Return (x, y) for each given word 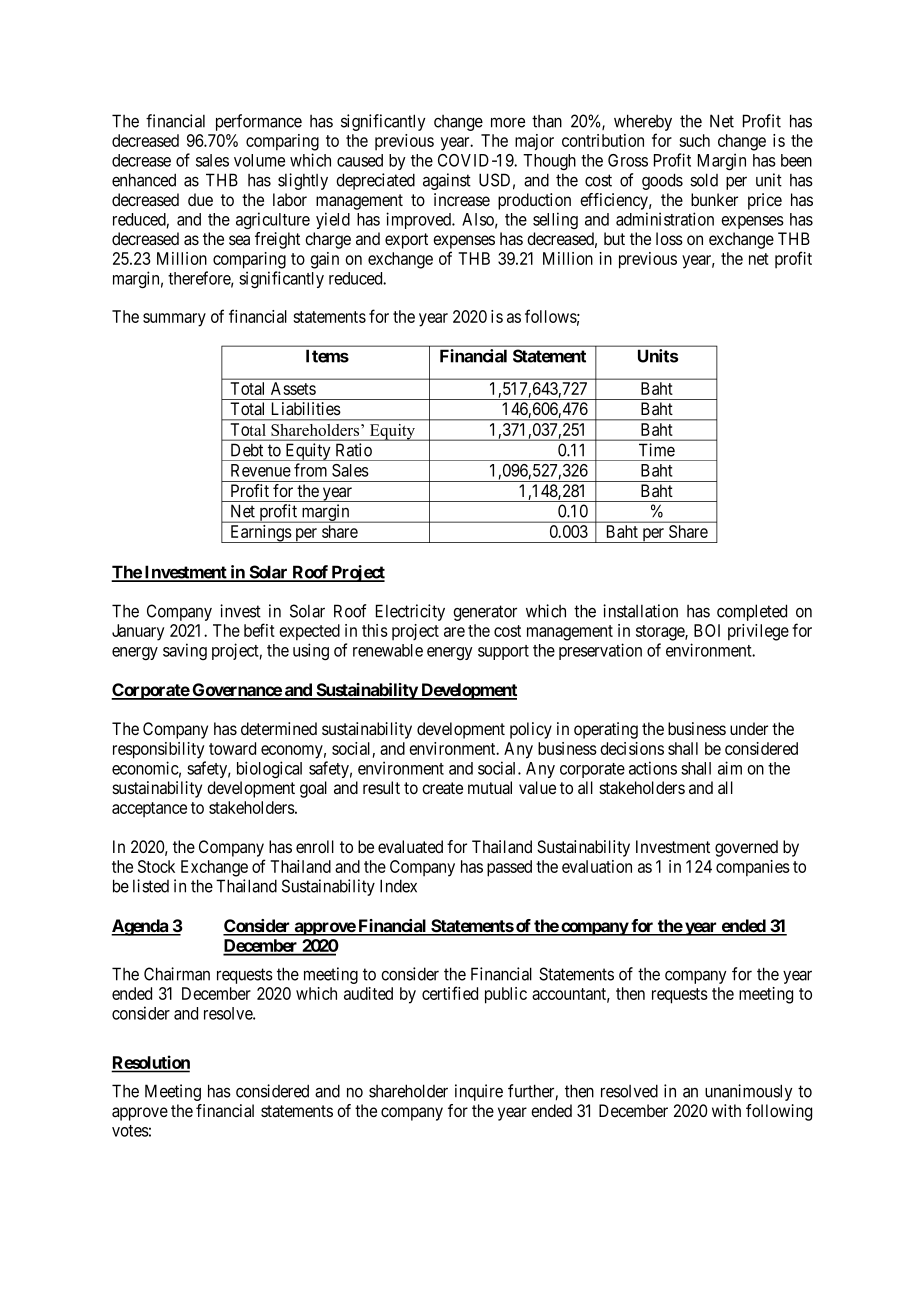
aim (730, 768)
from (310, 470)
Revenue (261, 470)
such (694, 140)
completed (752, 612)
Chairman (177, 974)
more (508, 122)
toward (232, 748)
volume (259, 160)
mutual (490, 788)
